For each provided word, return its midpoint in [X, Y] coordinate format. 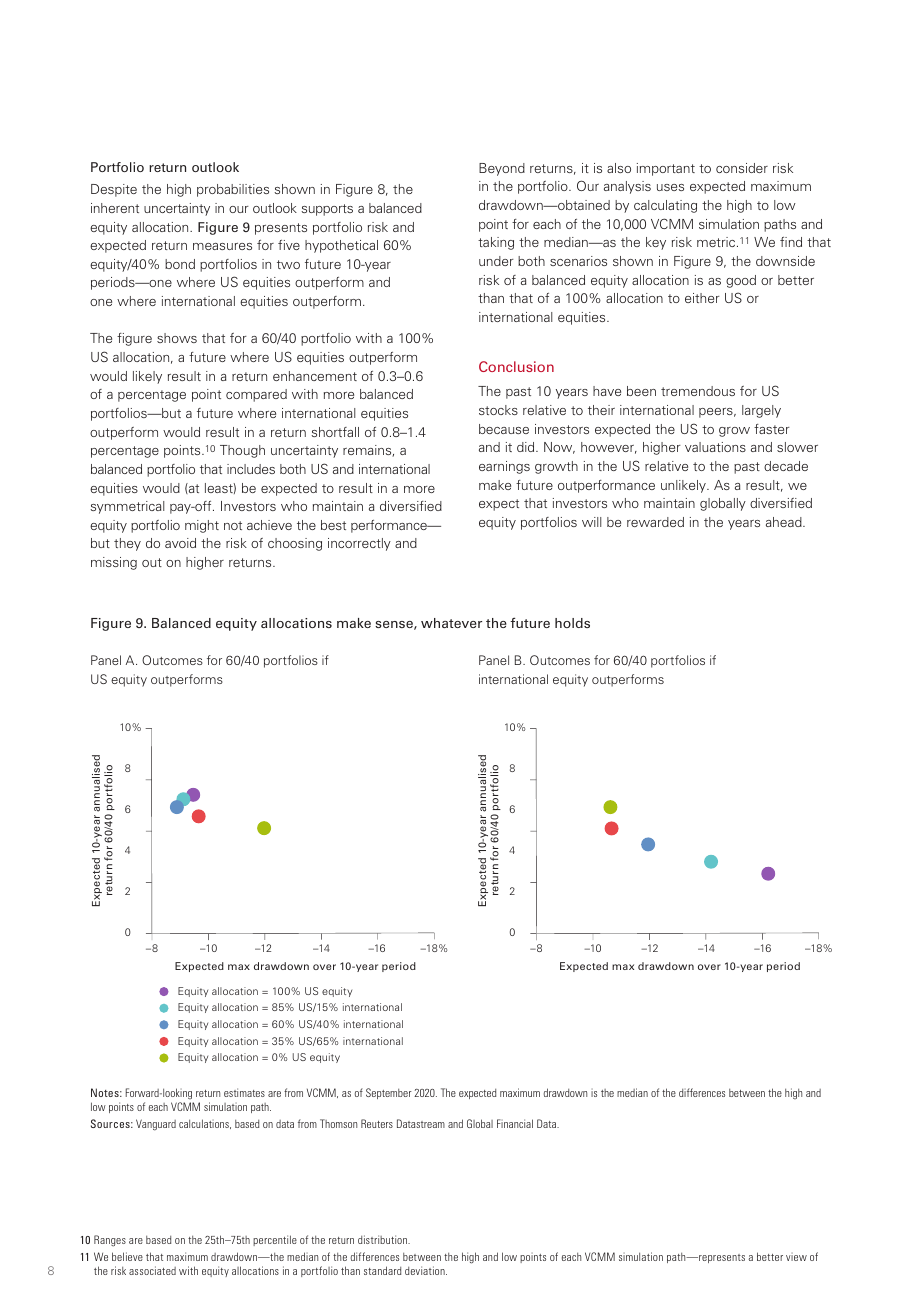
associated [152, 1270]
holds [572, 623]
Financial [515, 1123]
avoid [180, 543]
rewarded [655, 522]
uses [670, 187]
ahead [785, 522]
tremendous [698, 391]
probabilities [233, 190]
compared [256, 395]
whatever [451, 623]
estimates [244, 1092]
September [389, 1093]
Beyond [502, 169]
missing [114, 563]
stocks [498, 410]
